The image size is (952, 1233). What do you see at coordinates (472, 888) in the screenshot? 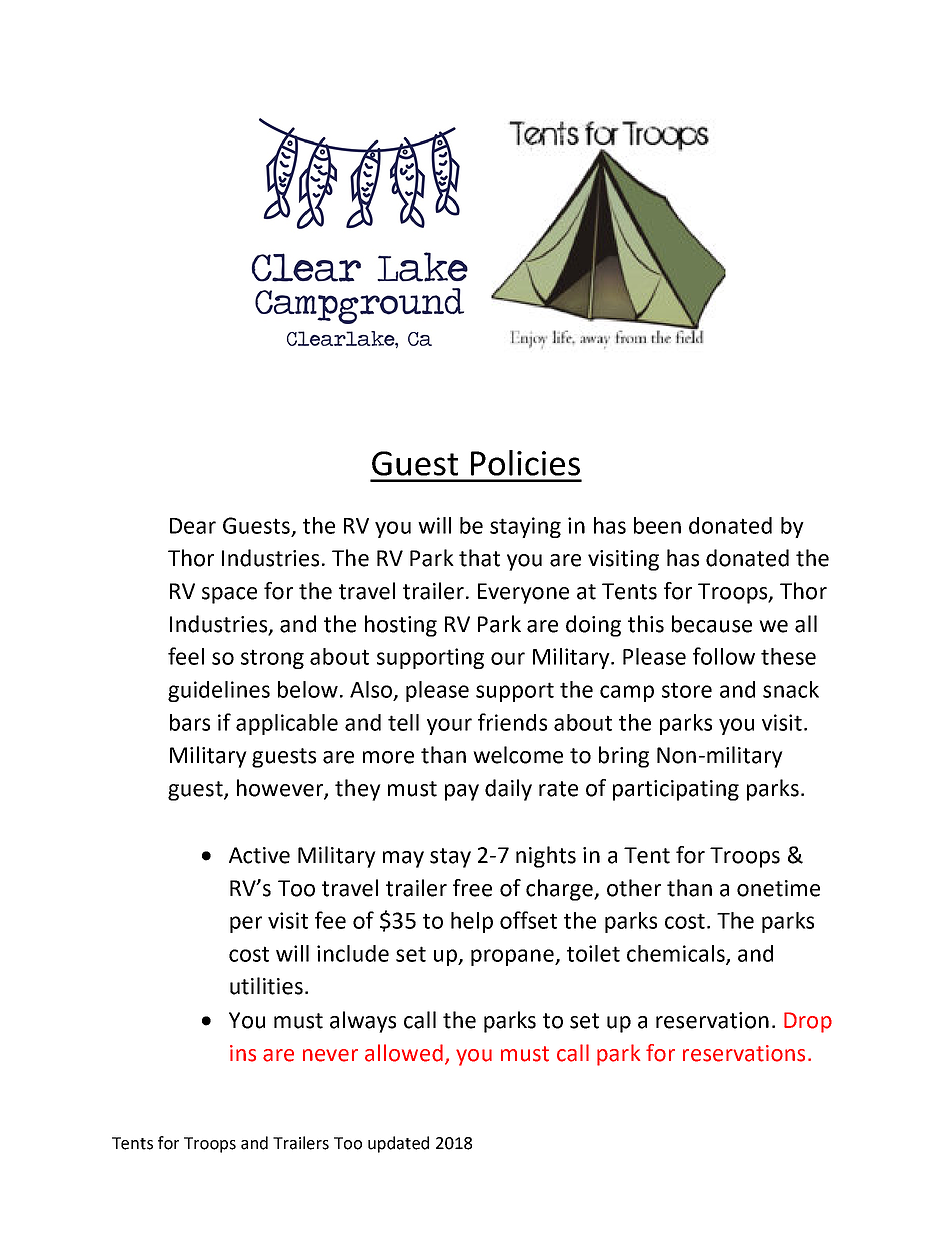
I see `free` at bounding box center [472, 888].
